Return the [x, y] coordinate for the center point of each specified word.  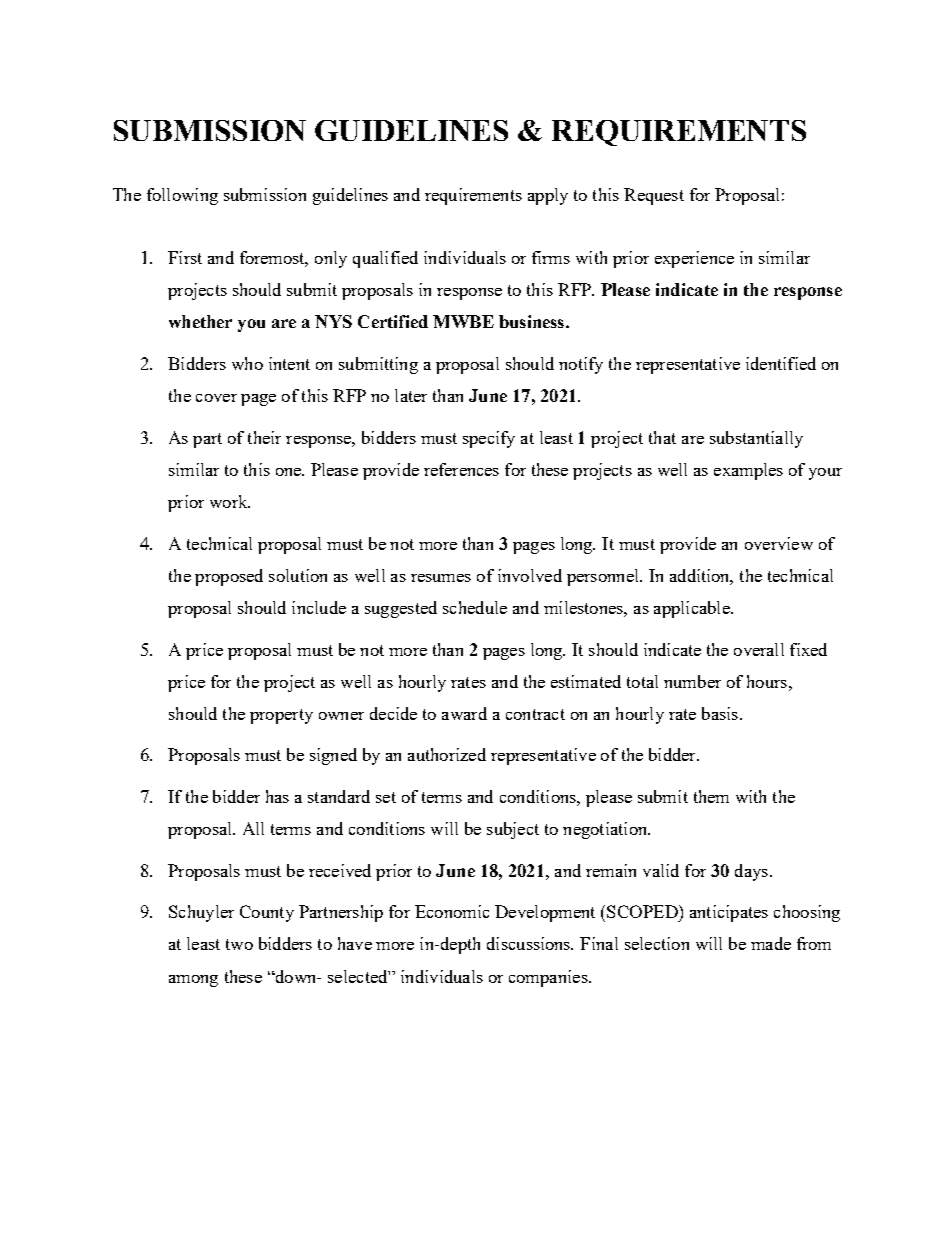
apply [548, 196]
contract [535, 714]
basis [720, 713]
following [182, 196]
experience [694, 259]
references [461, 469]
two [239, 944]
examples [748, 471]
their [264, 437]
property [281, 716]
